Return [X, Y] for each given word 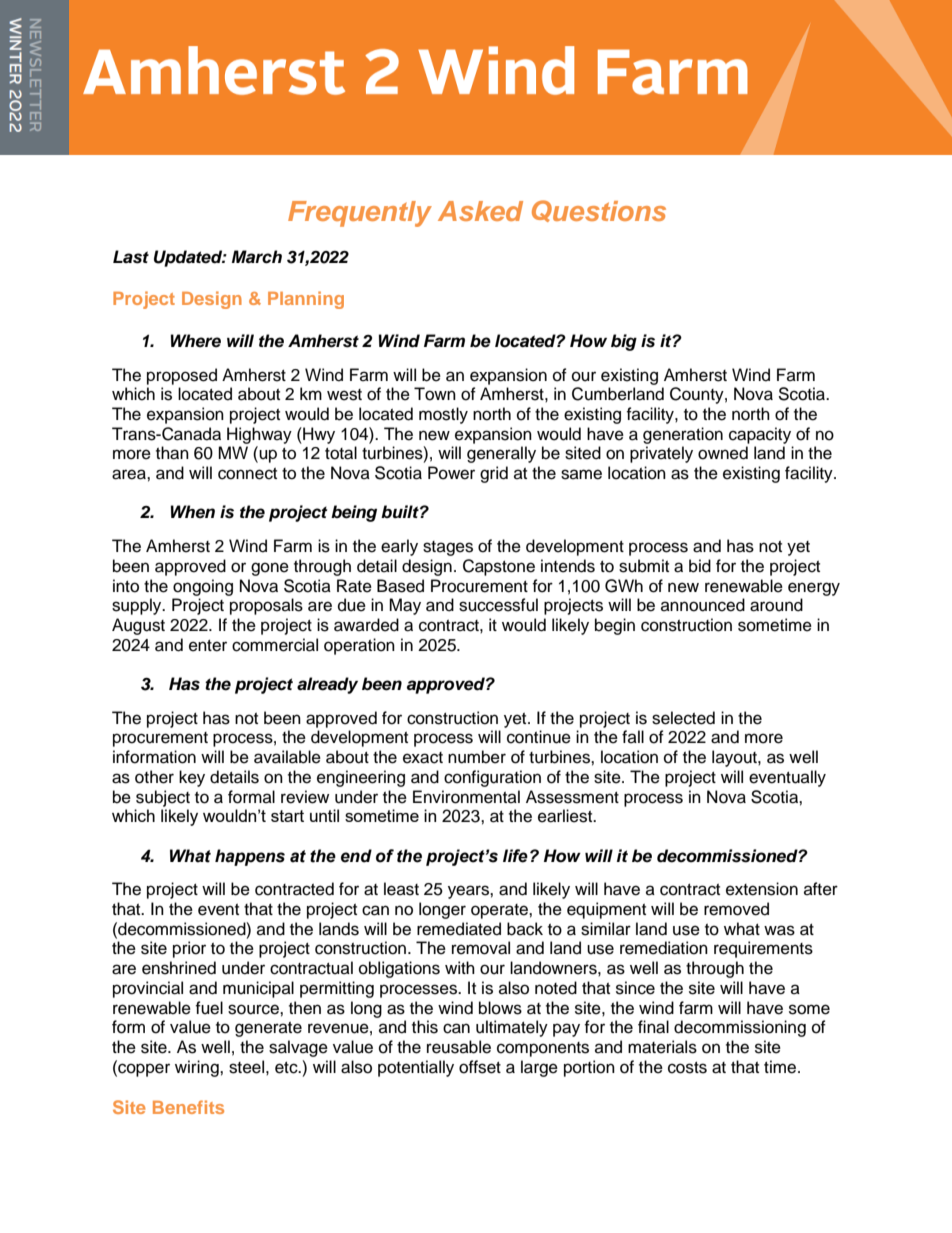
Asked [480, 211]
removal [481, 948]
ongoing [203, 587]
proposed [182, 376]
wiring [198, 1068]
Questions [599, 211]
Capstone [499, 567]
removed [736, 909]
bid [700, 566]
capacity [760, 435]
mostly [443, 415]
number [477, 757]
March [257, 257]
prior [189, 949]
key [192, 778]
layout [735, 758]
